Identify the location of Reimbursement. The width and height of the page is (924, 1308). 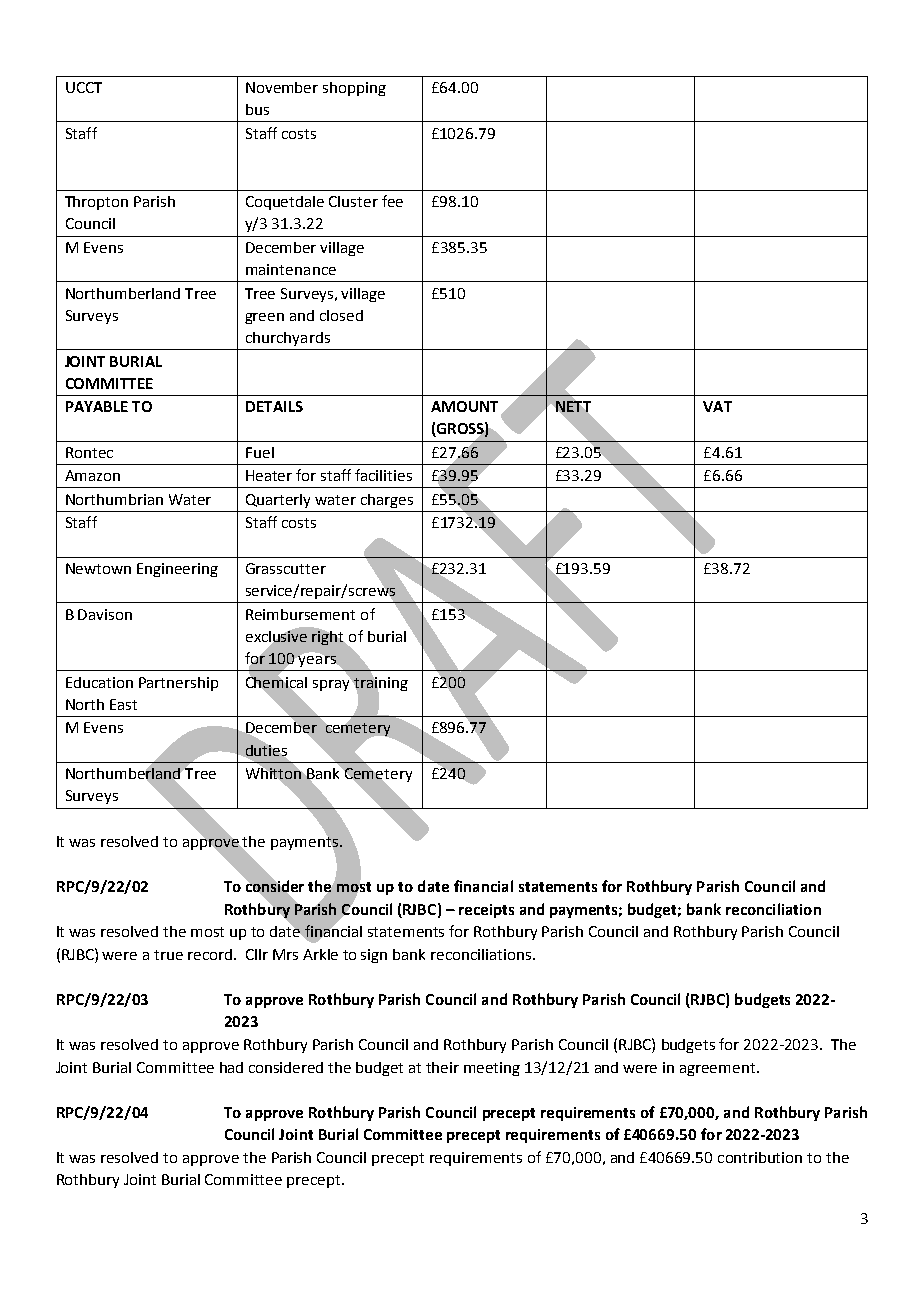
(300, 614).
